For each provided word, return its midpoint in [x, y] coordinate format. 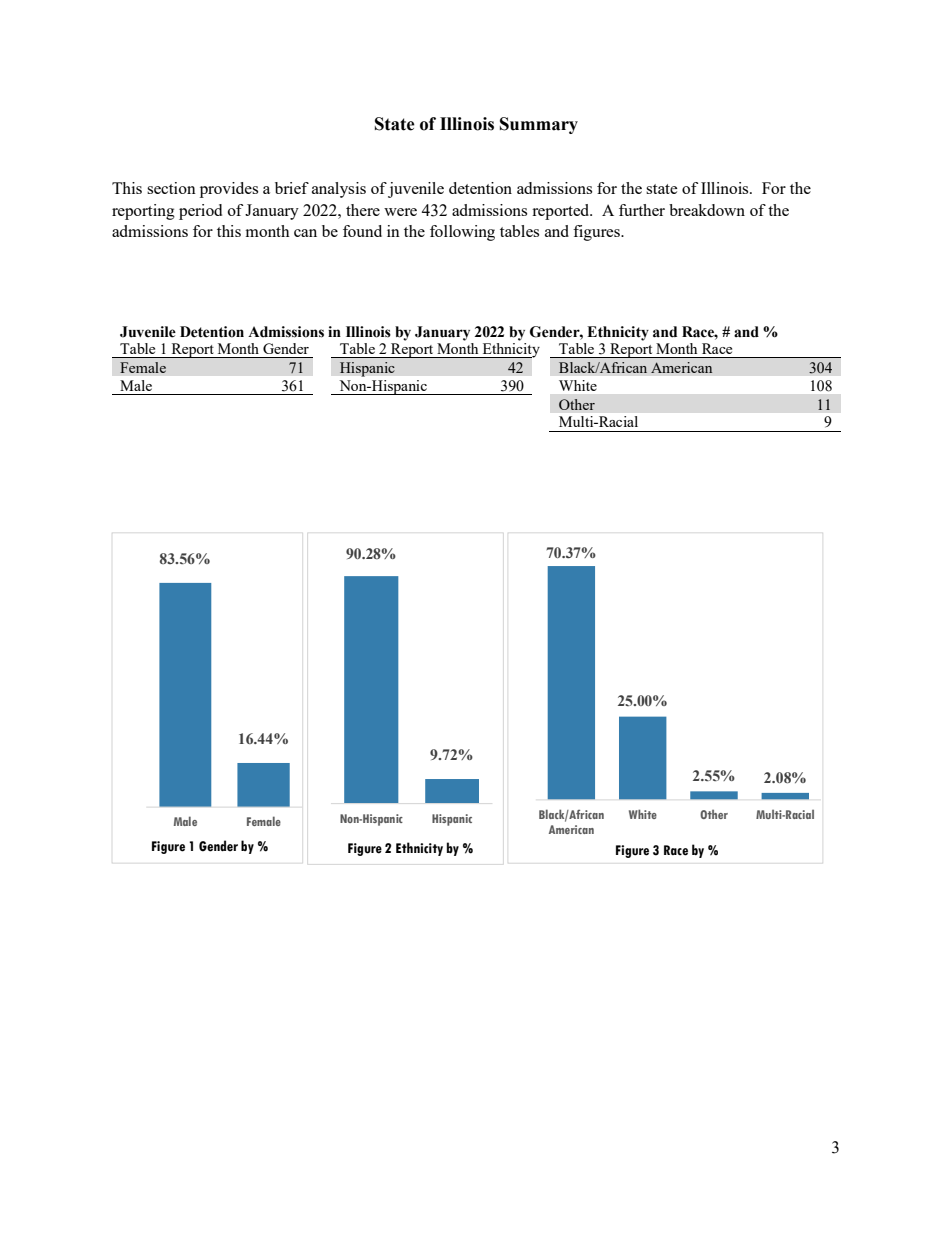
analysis [339, 190]
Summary [539, 125]
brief [292, 188]
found [362, 231]
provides [229, 190]
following [462, 233]
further [642, 210]
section [171, 188]
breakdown [707, 210]
